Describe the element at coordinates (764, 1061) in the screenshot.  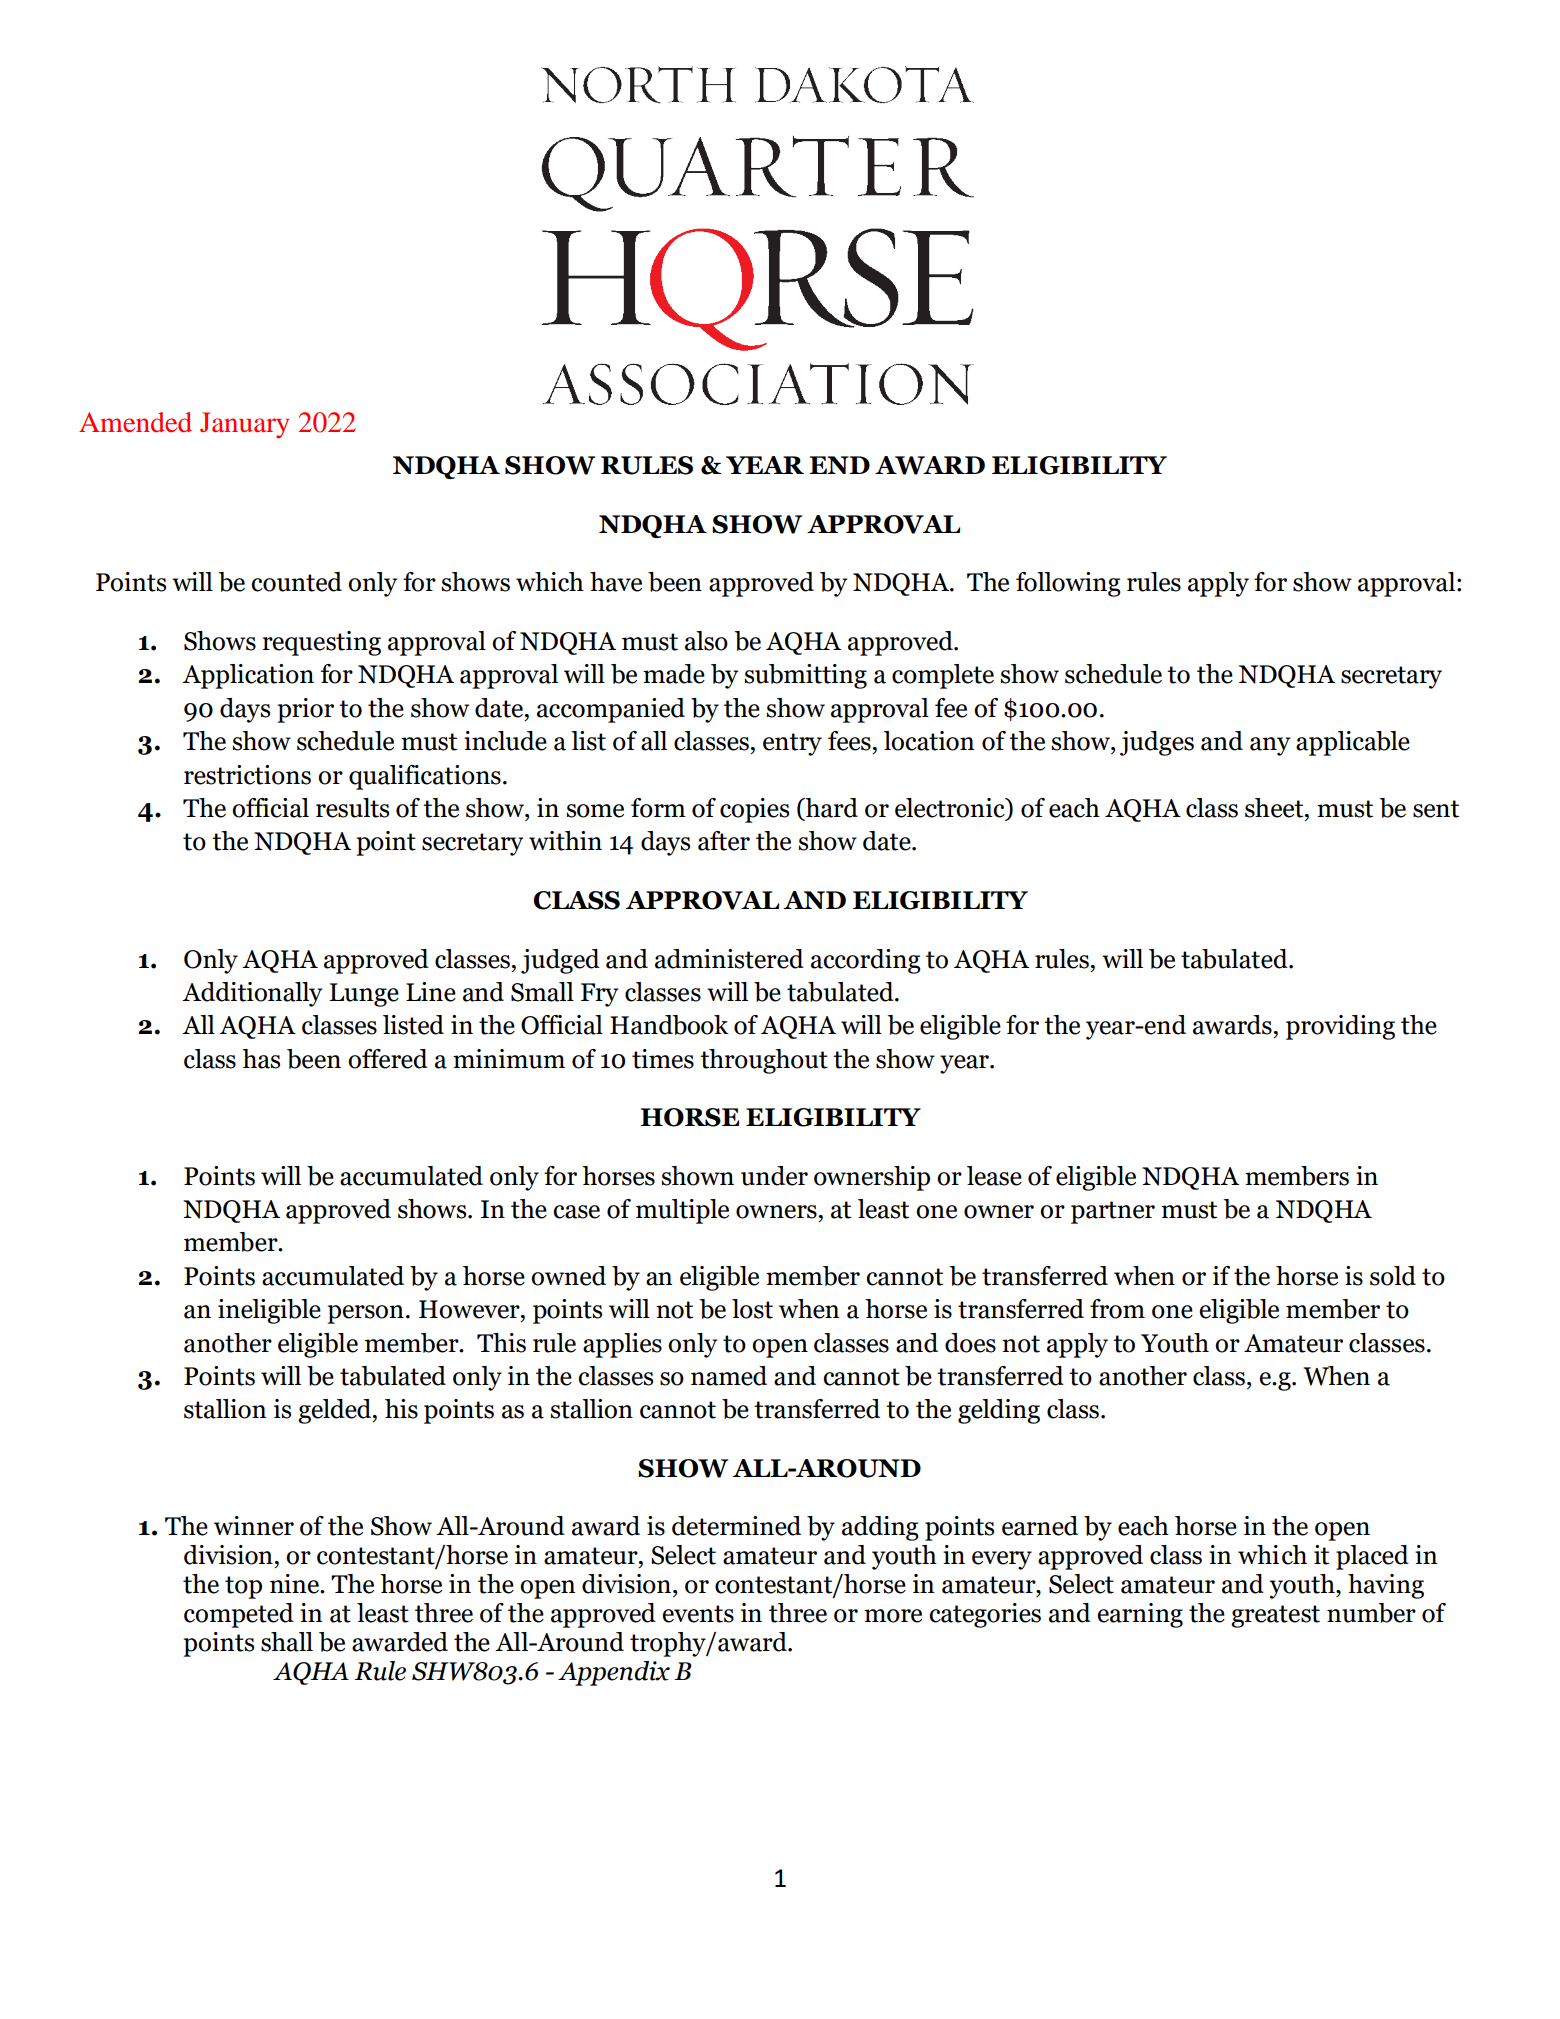
I see `throughout` at that location.
